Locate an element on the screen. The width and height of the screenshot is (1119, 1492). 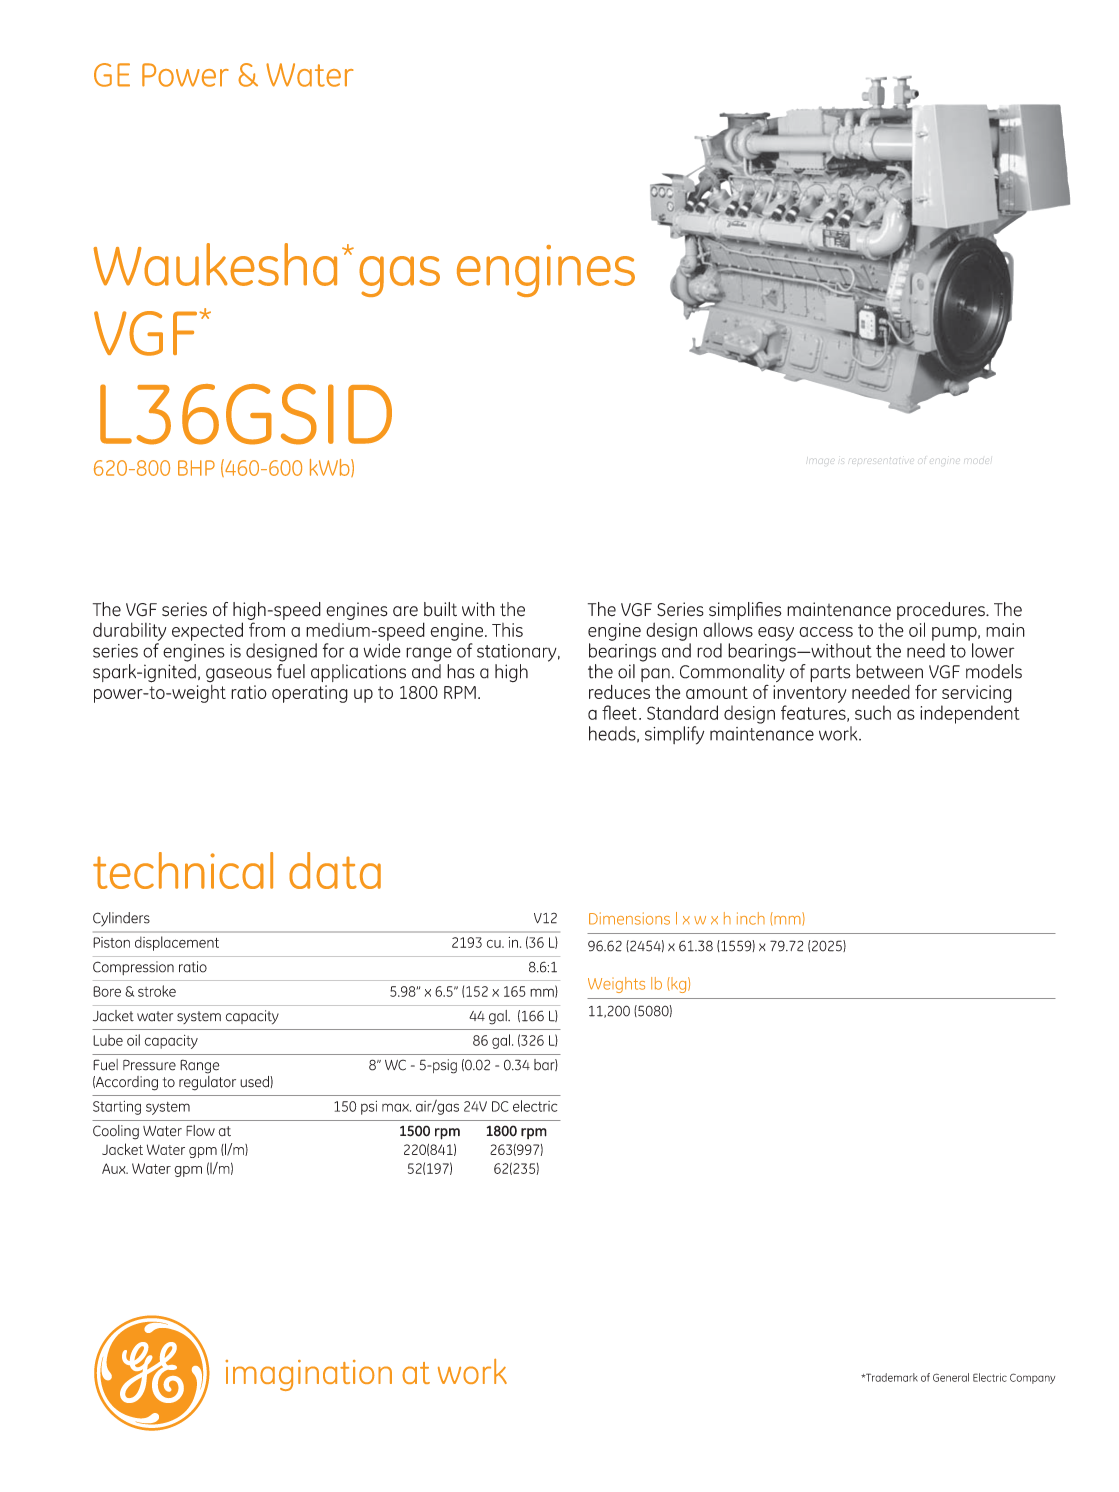
technical is located at coordinates (183, 870).
